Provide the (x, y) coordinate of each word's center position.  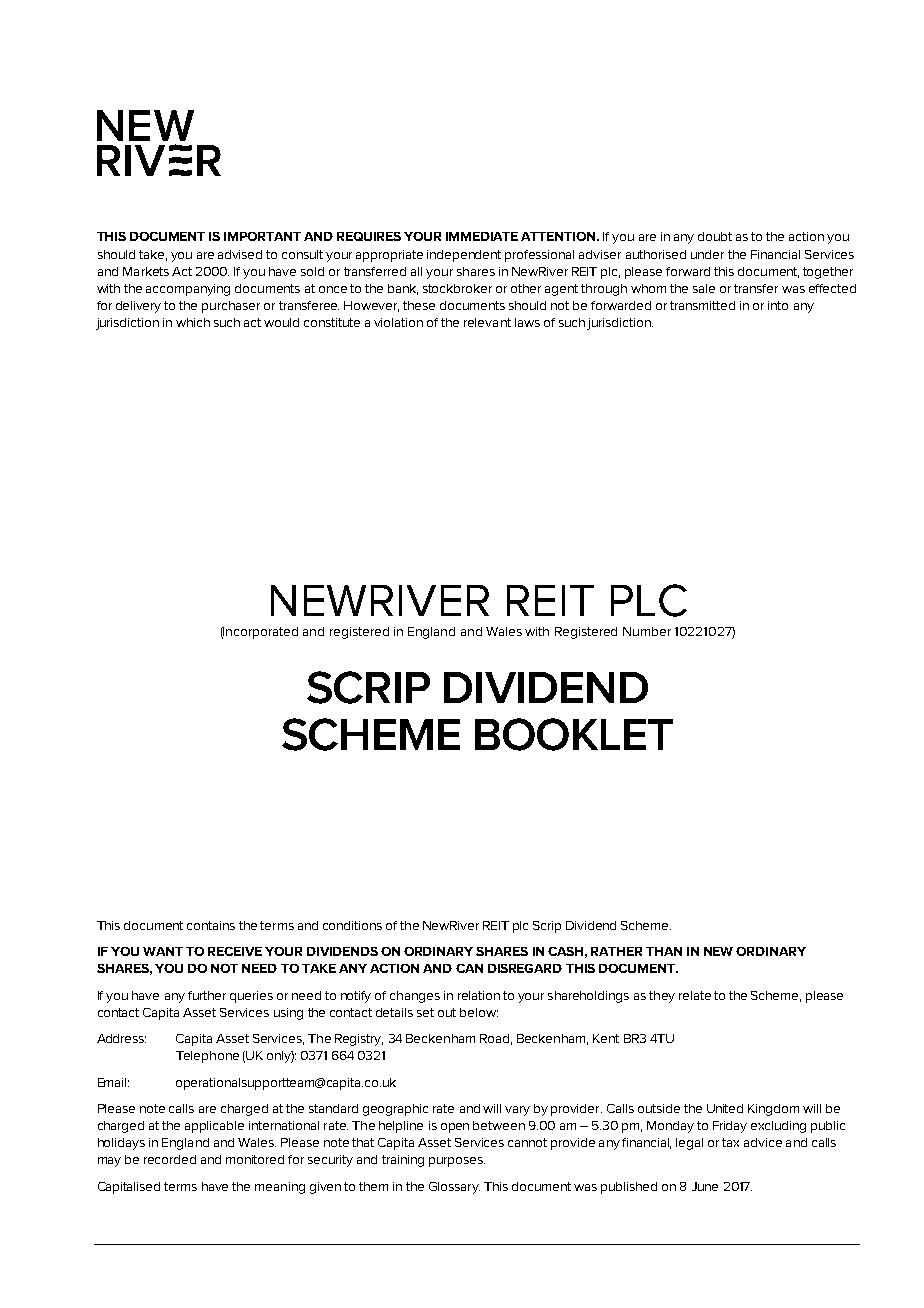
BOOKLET (574, 734)
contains (211, 925)
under (707, 254)
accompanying (188, 290)
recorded (170, 1159)
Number (647, 631)
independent (464, 256)
